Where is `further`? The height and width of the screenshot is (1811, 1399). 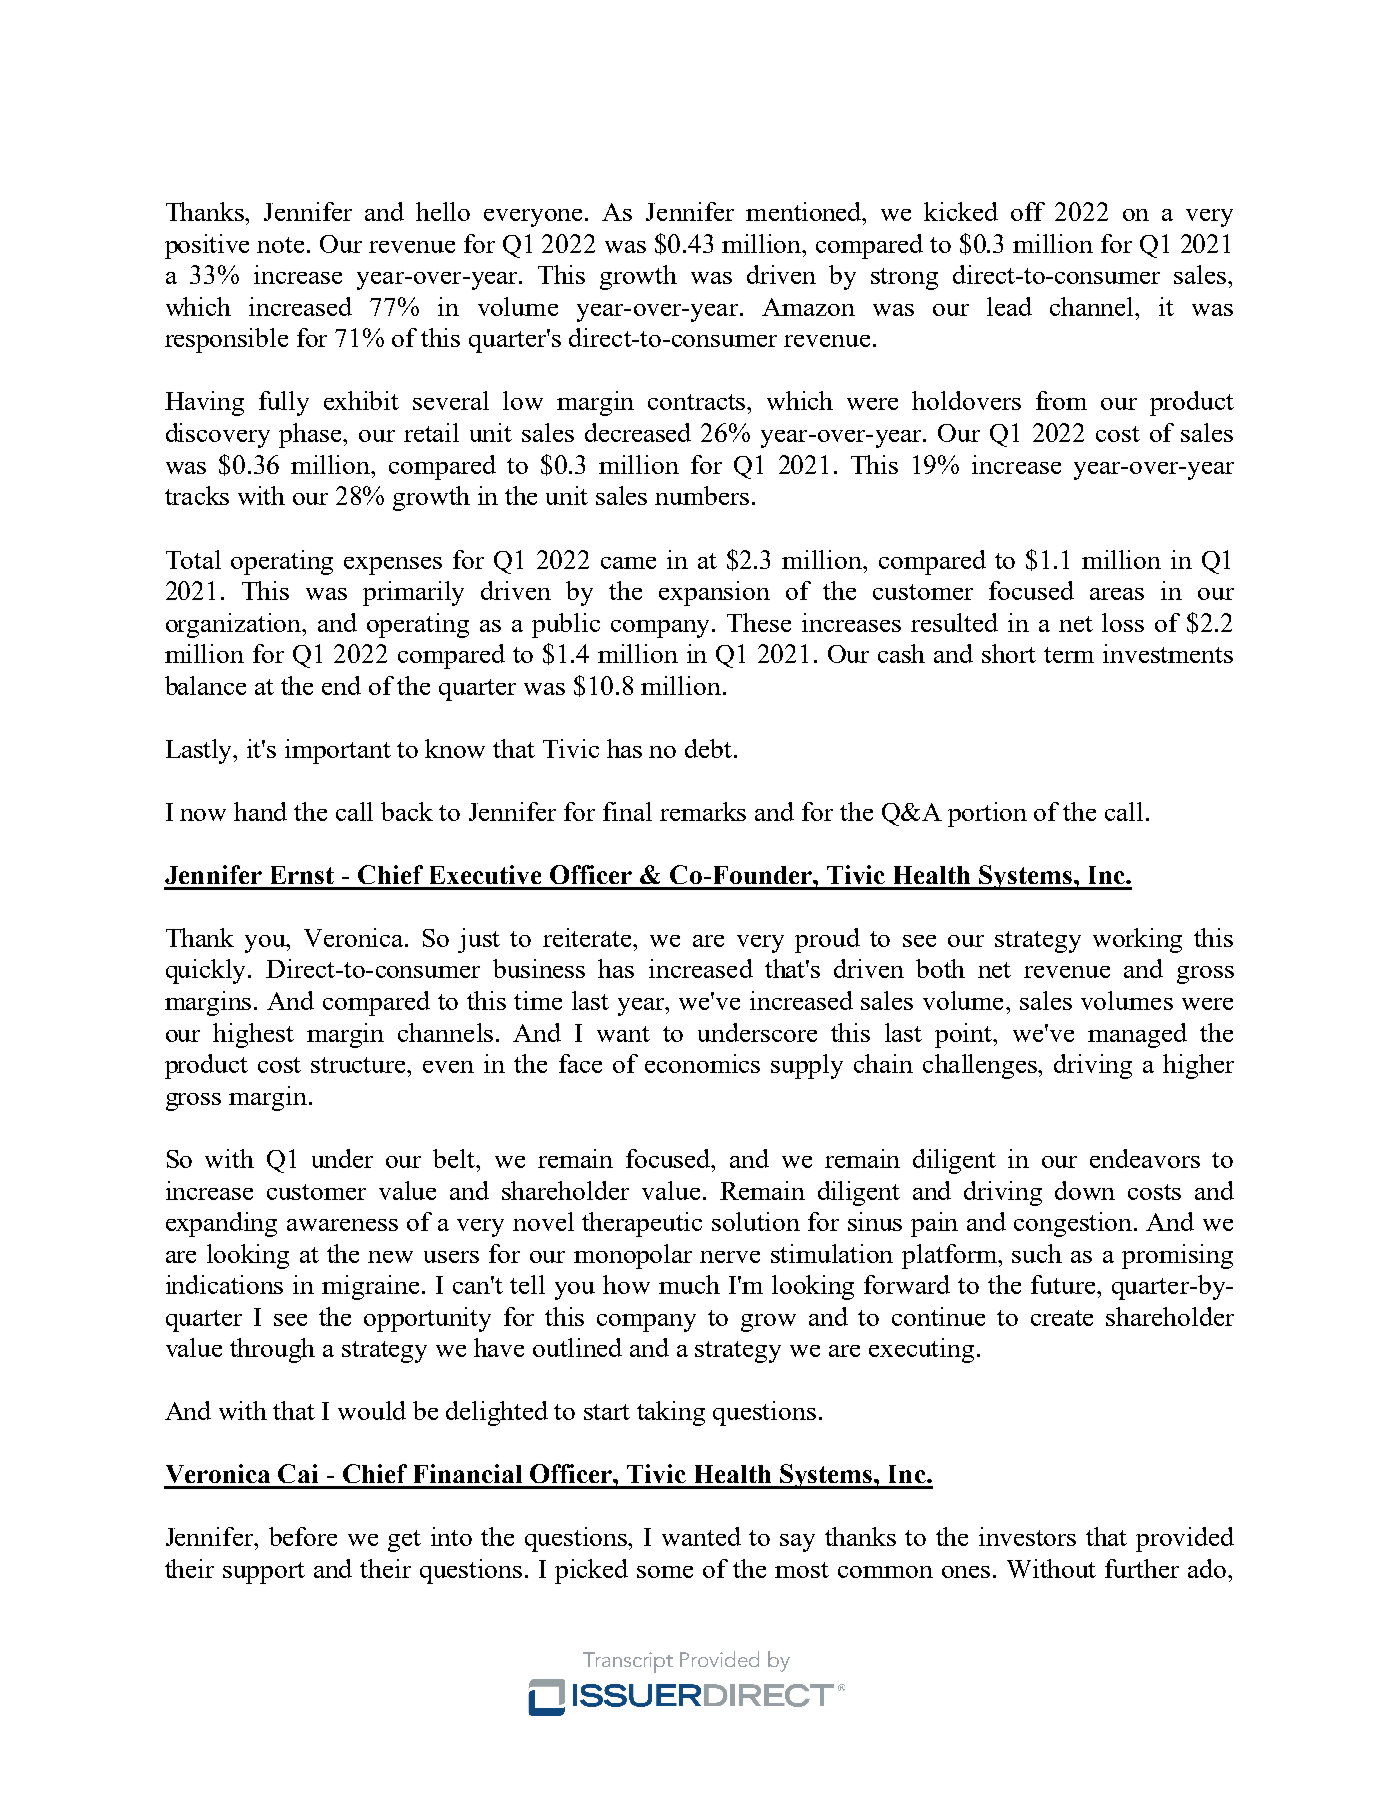
further is located at coordinates (1142, 1568).
